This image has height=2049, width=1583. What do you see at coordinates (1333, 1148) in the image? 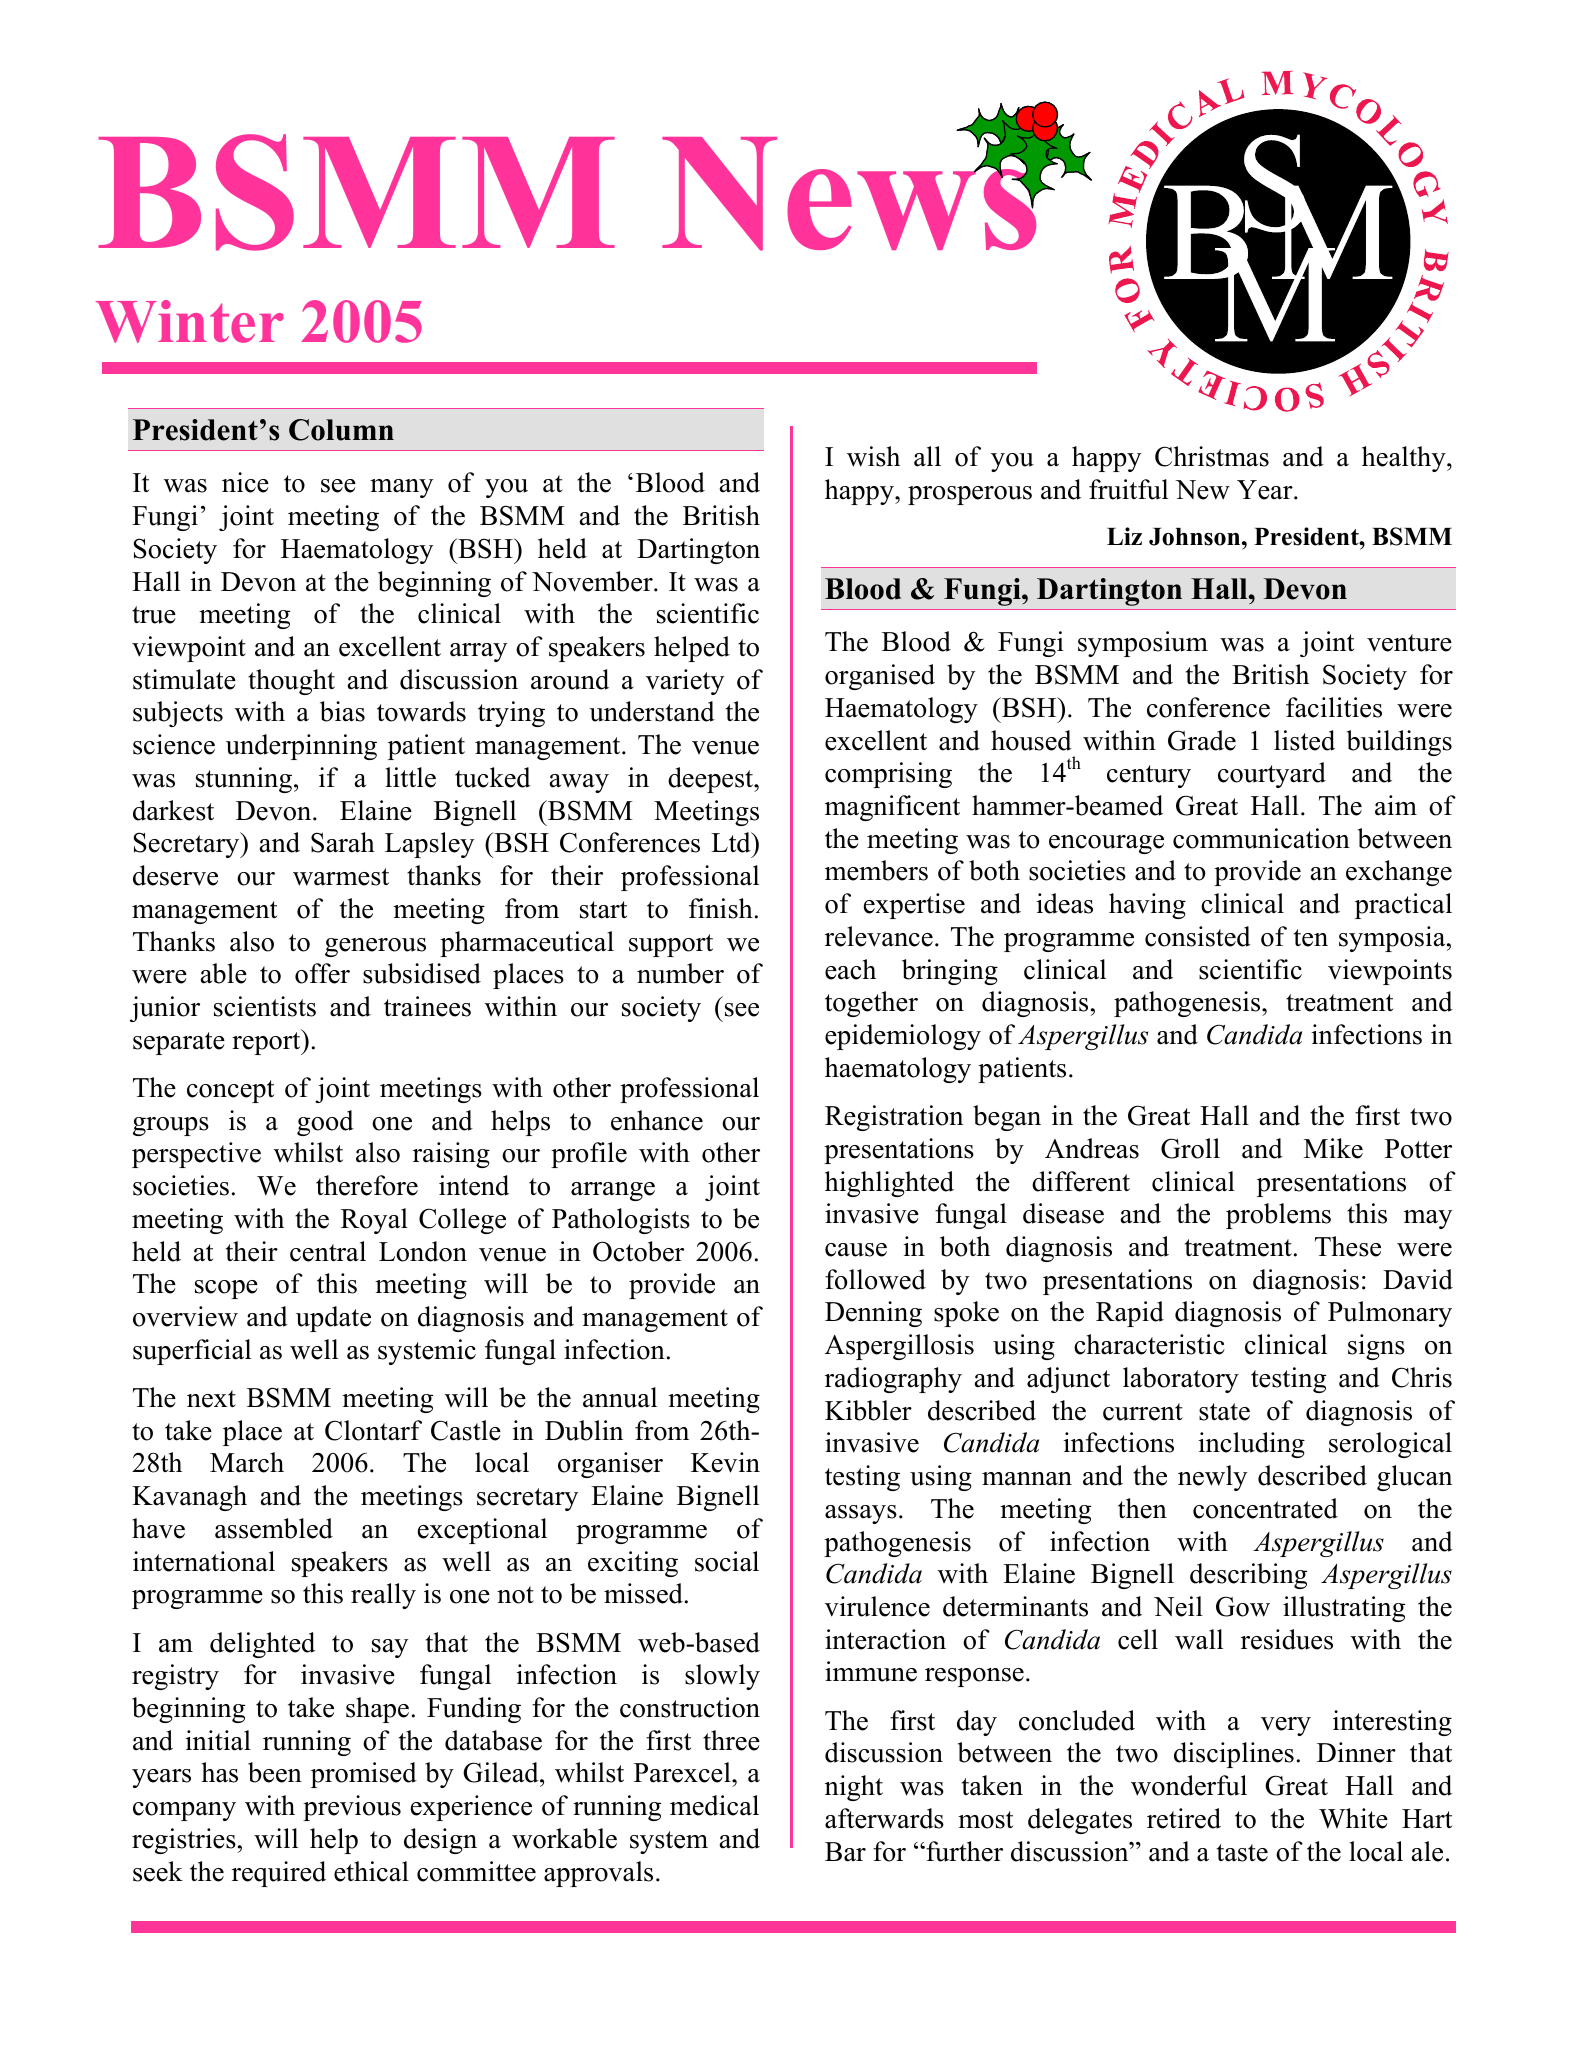
I see `Mike` at bounding box center [1333, 1148].
